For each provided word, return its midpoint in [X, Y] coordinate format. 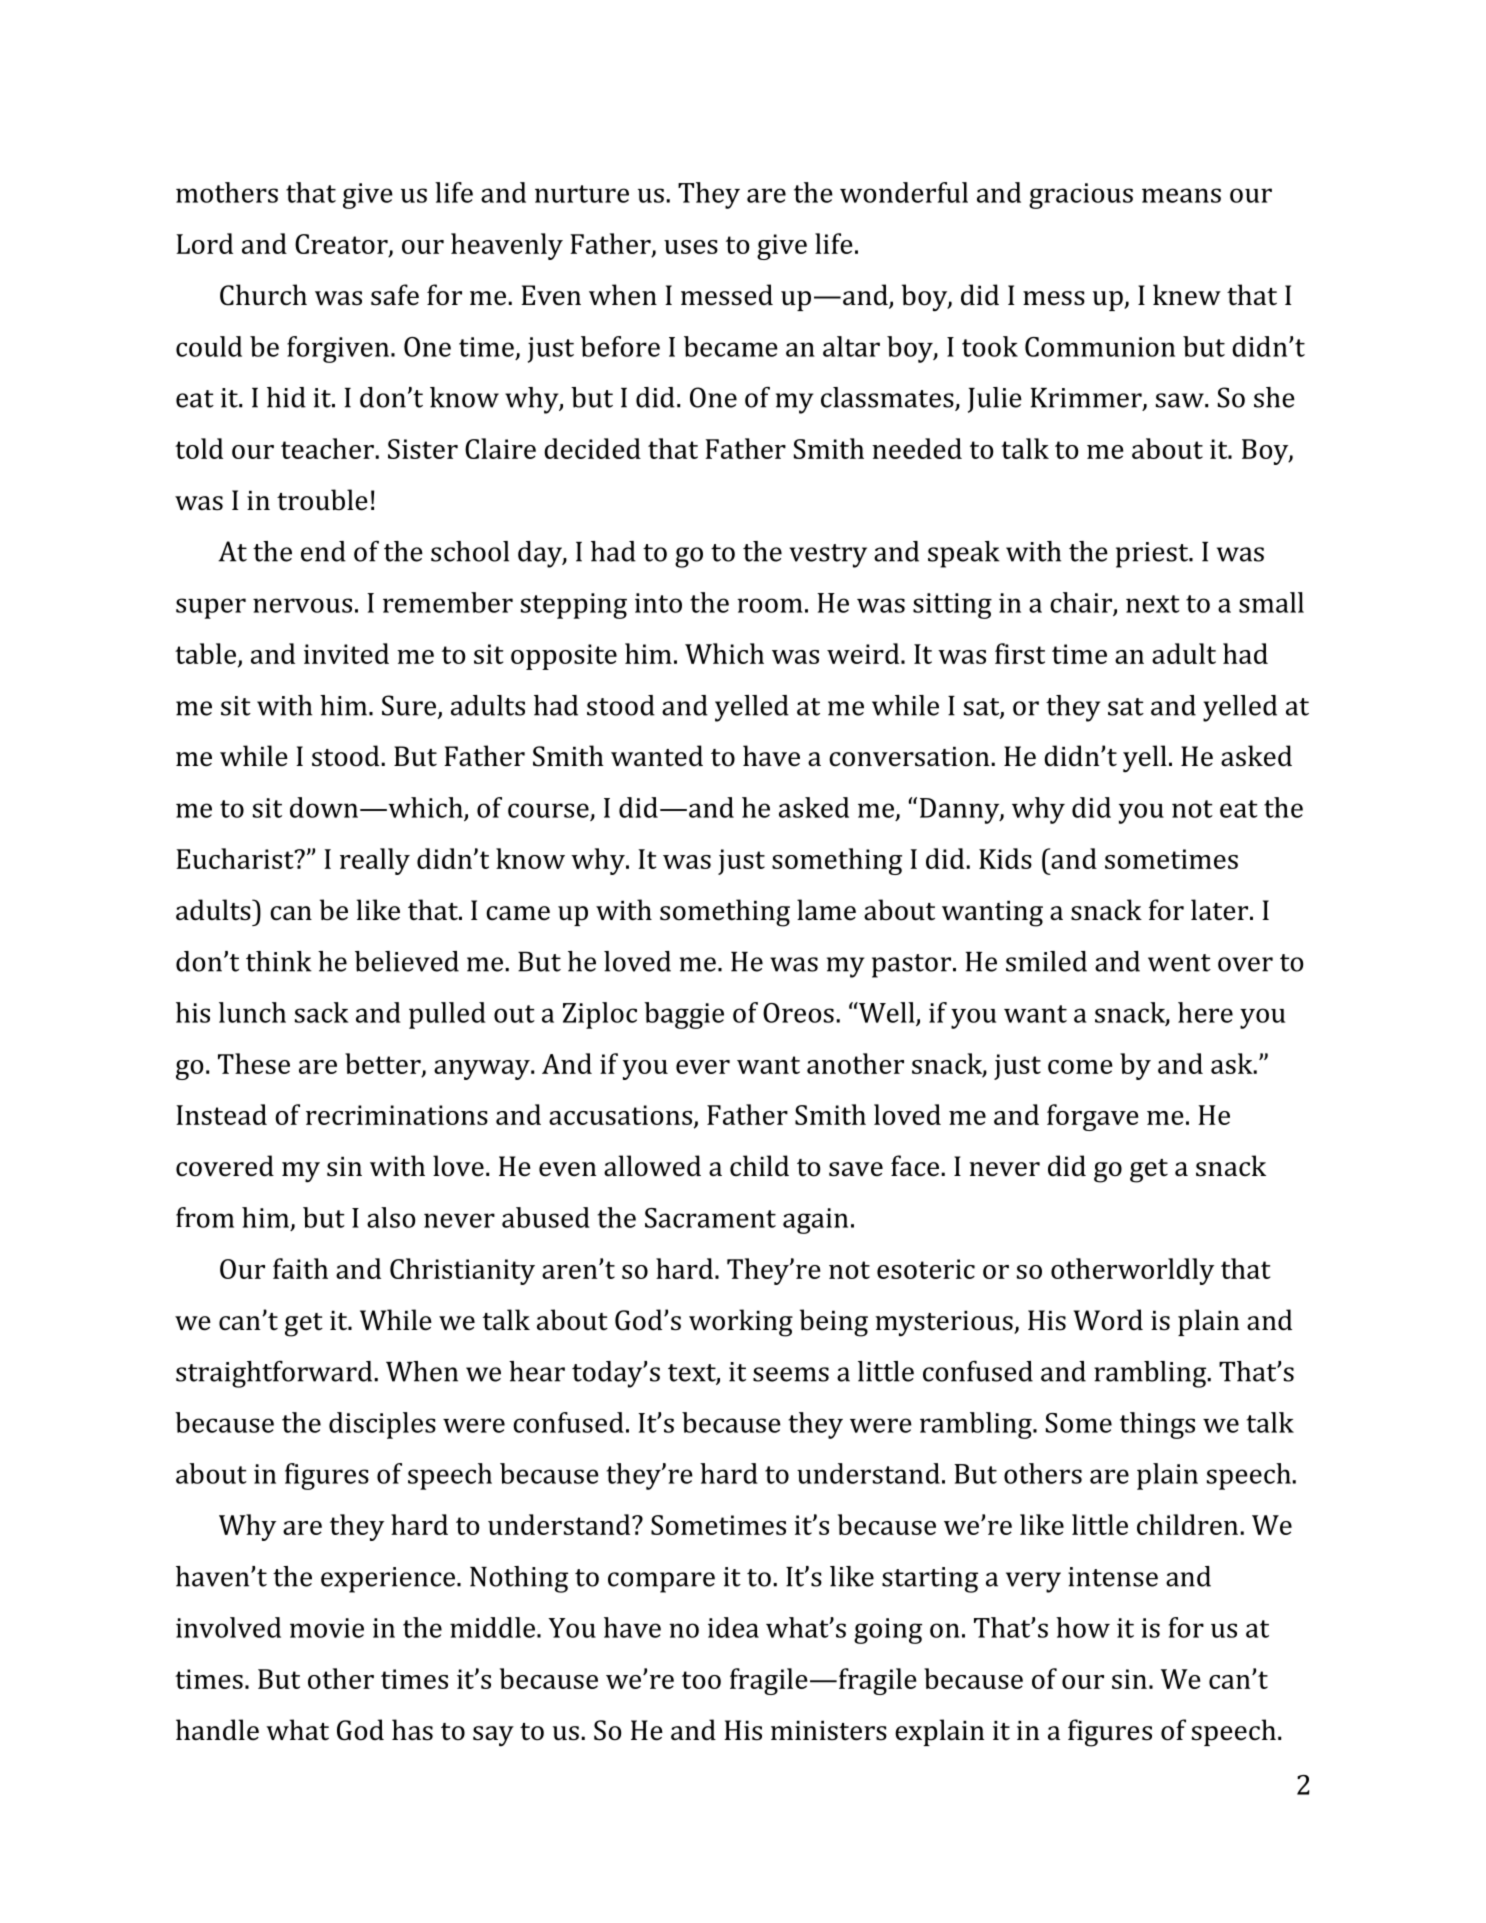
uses [691, 247]
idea [733, 1627]
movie [327, 1628]
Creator [342, 245]
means [1181, 195]
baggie [684, 1015]
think [279, 961]
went [1179, 963]
